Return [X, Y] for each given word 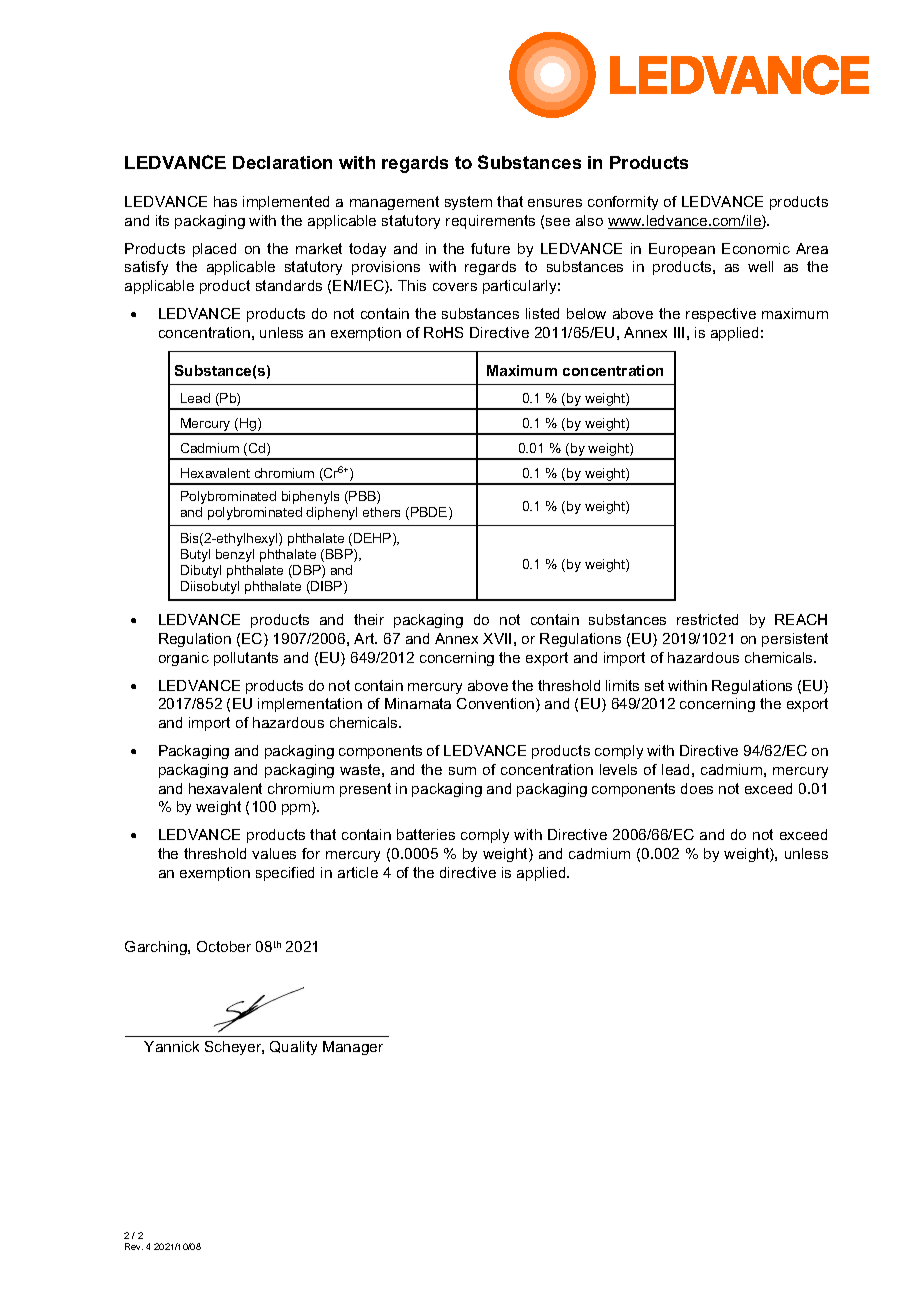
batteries [426, 834]
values [274, 853]
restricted [707, 619]
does [697, 788]
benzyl [235, 555]
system [468, 203]
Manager [353, 1048]
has [225, 201]
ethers [381, 512]
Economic [756, 248]
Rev [134, 1246]
